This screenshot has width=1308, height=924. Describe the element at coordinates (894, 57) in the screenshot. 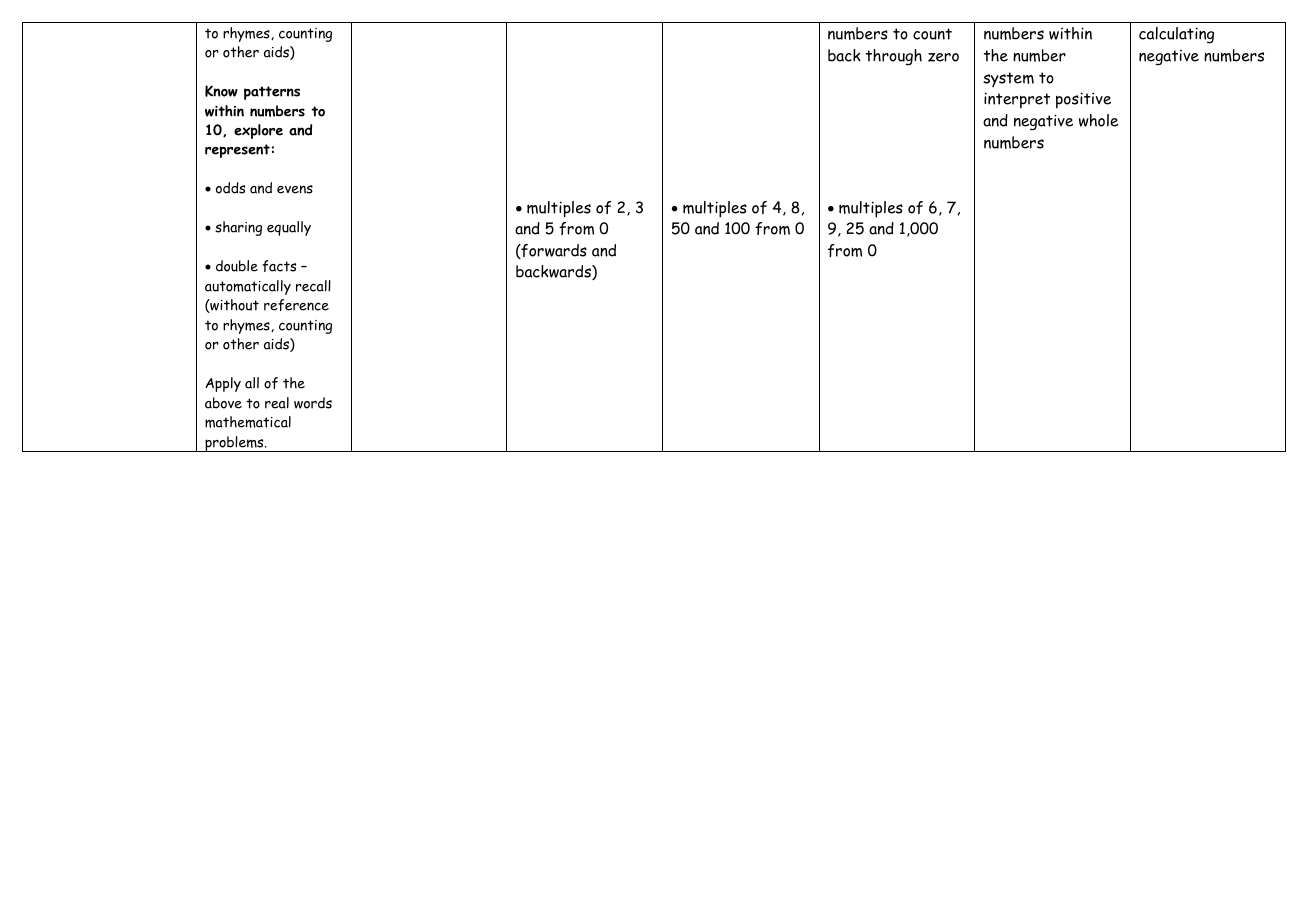

I see `through` at that location.
